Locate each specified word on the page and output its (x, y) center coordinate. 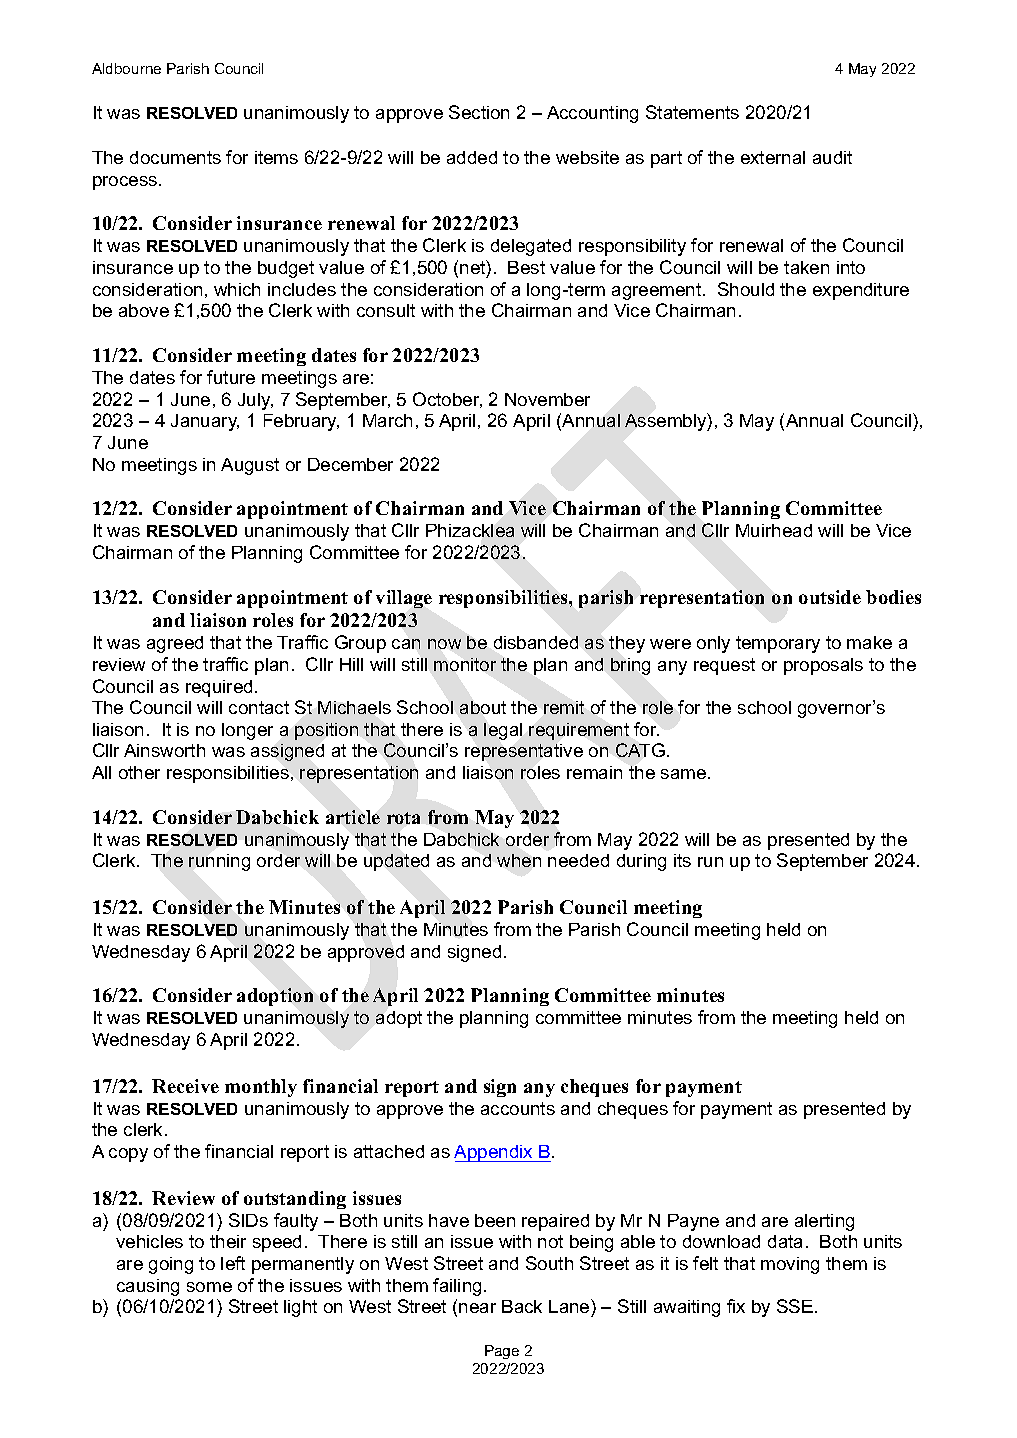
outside (830, 597)
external (773, 157)
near (477, 1308)
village (404, 599)
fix (736, 1306)
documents (175, 157)
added (472, 157)
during (641, 862)
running (219, 862)
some (209, 1287)
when (519, 860)
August (250, 466)
